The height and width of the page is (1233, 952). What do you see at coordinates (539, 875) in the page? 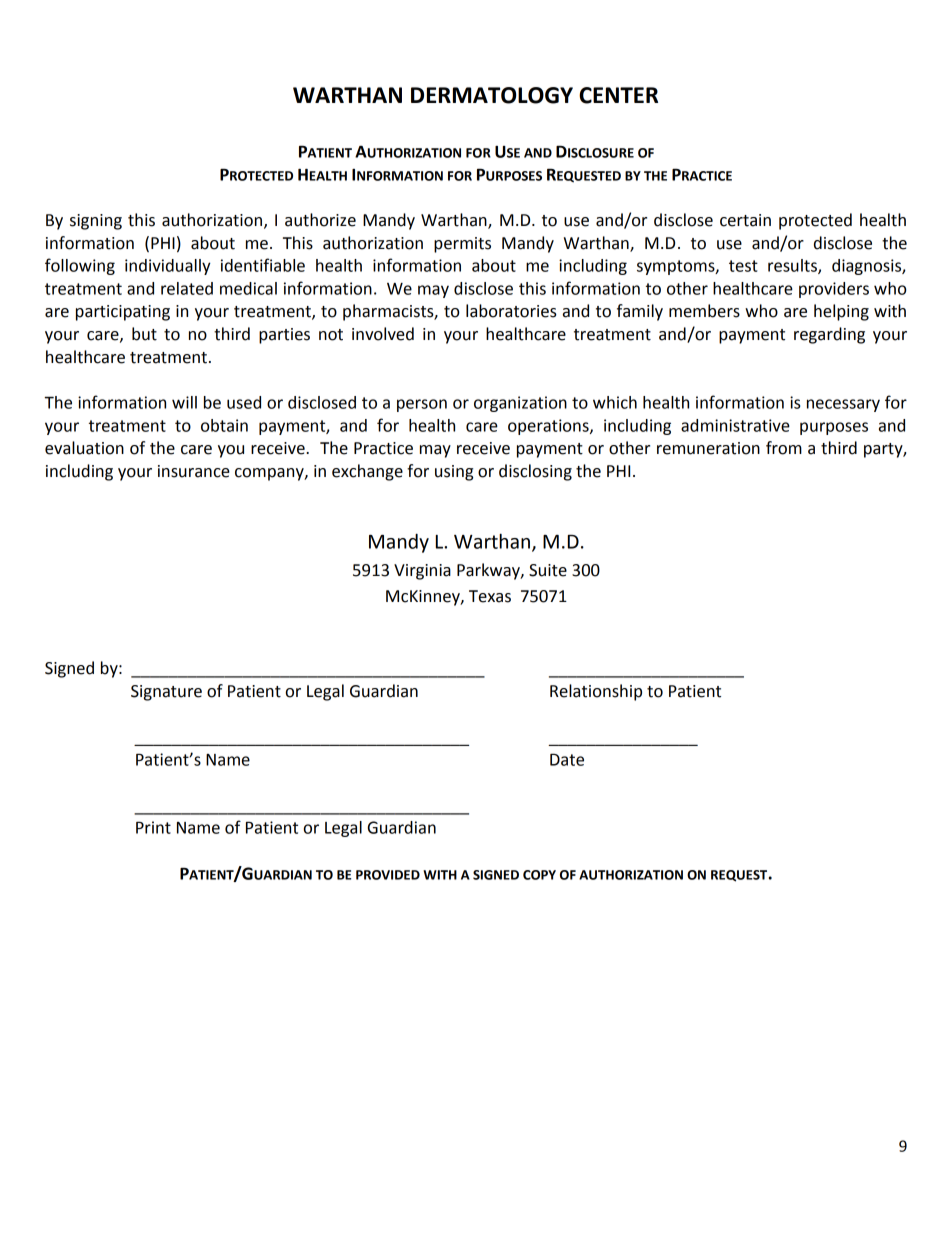
I see `COPY` at bounding box center [539, 875].
